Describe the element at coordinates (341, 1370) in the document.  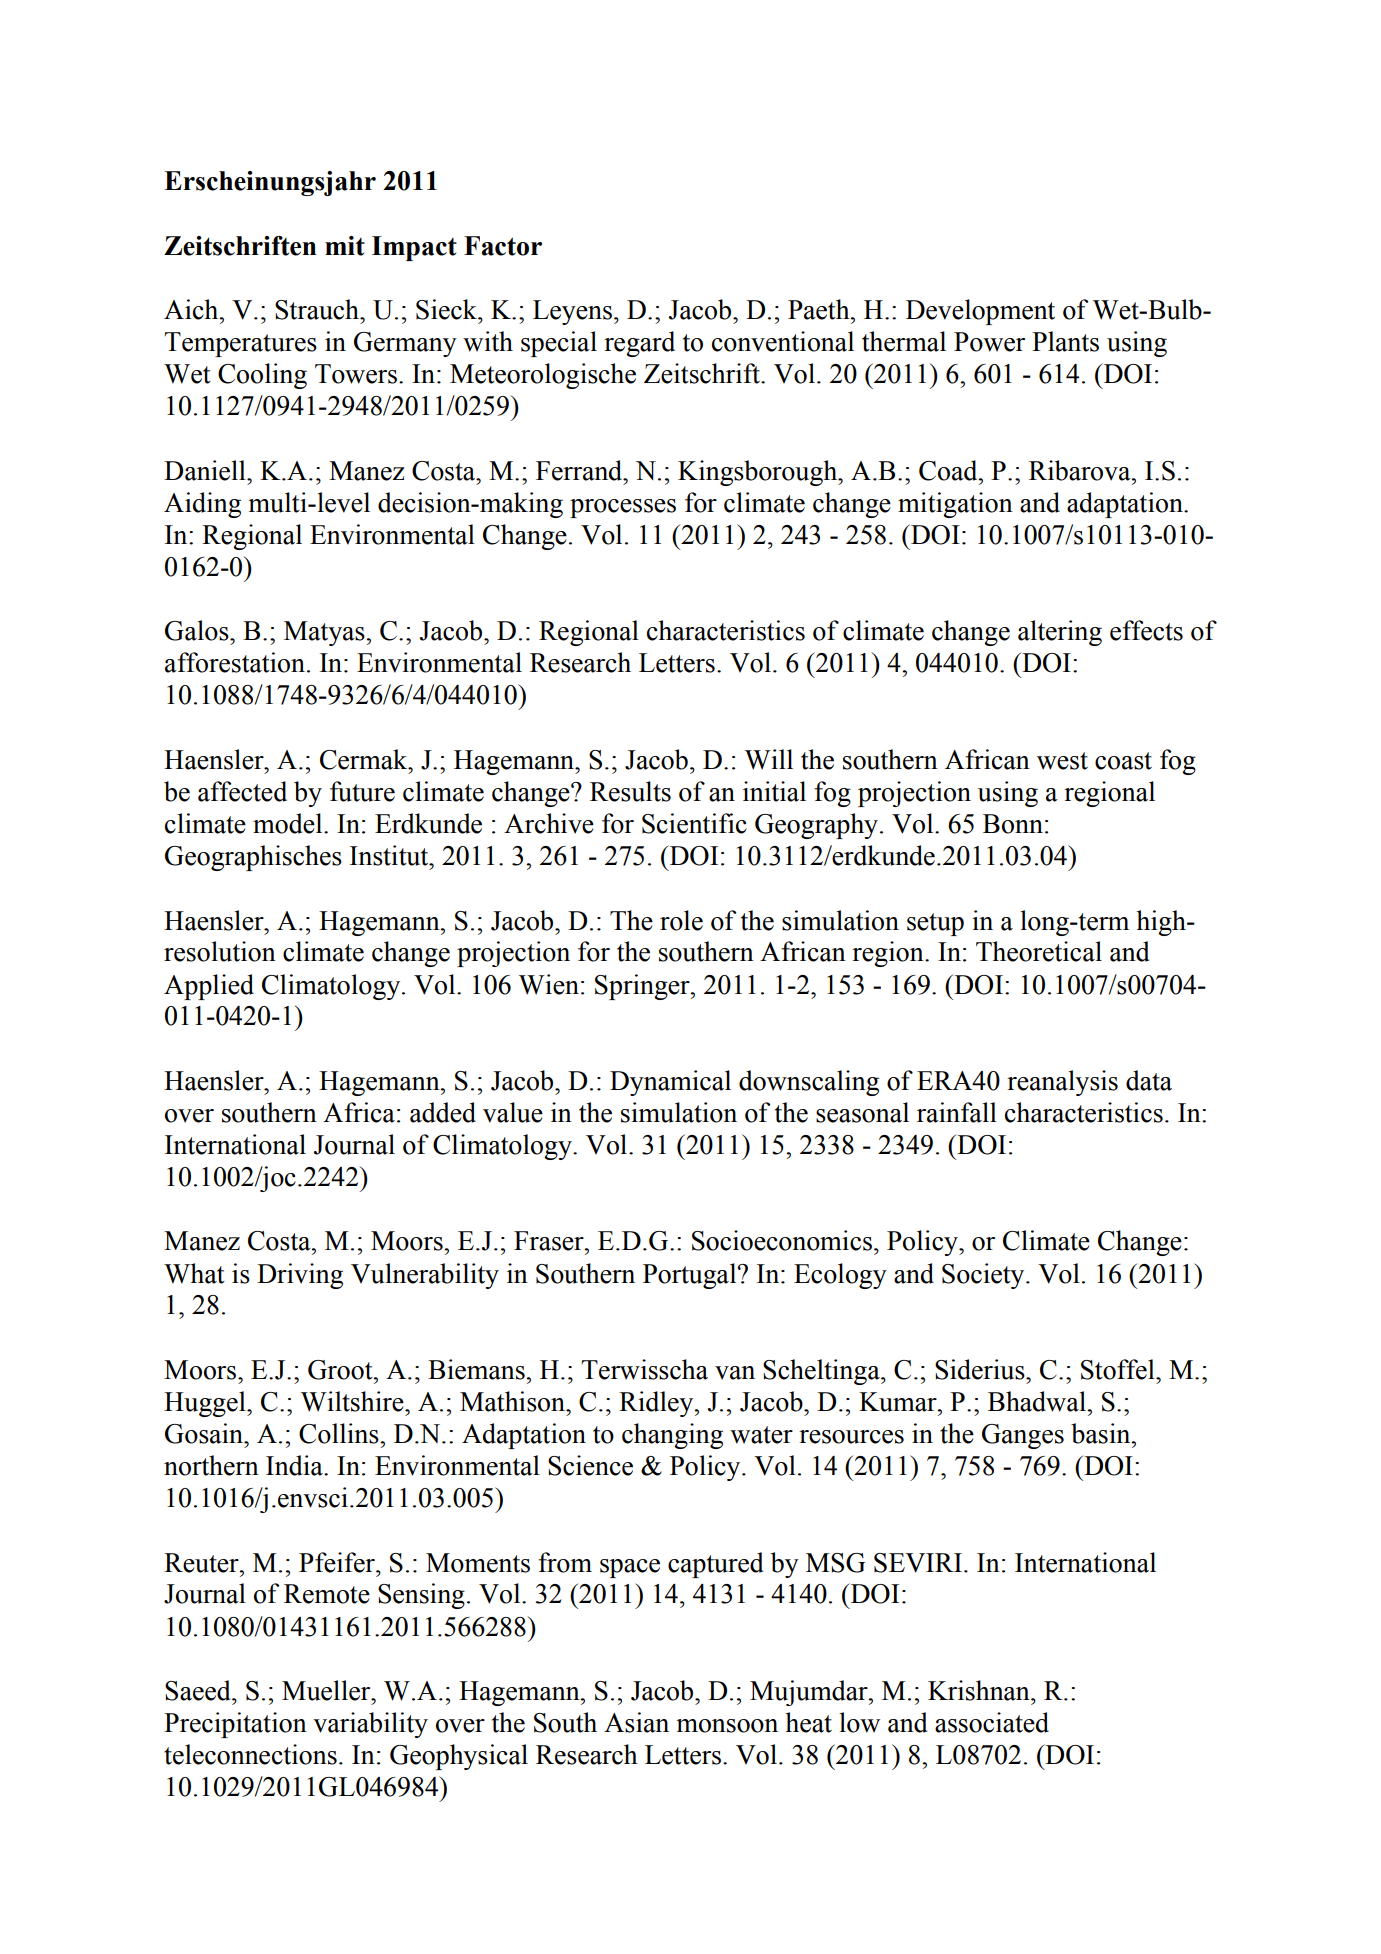
I see `Groot` at that location.
